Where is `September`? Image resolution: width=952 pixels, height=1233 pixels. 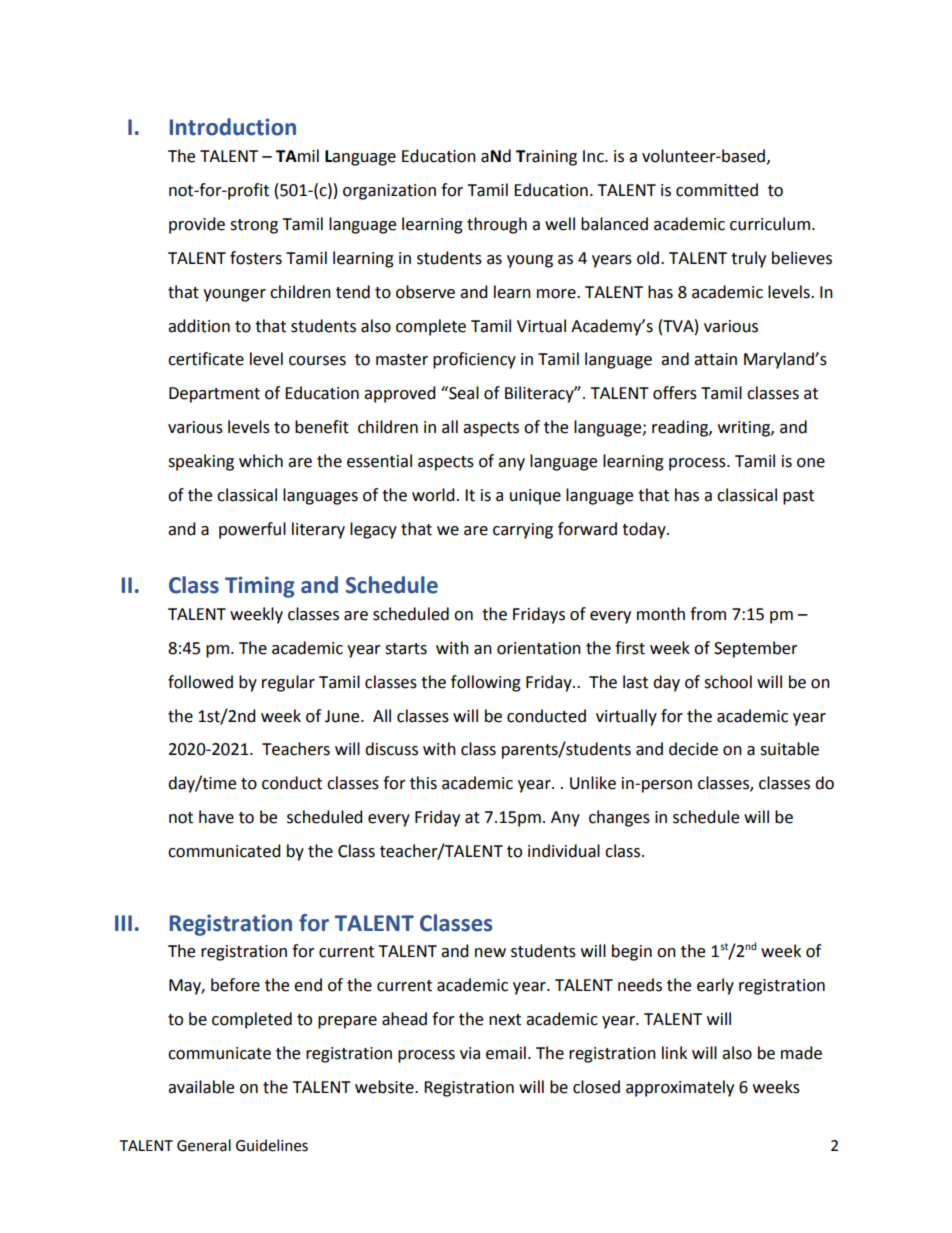 September is located at coordinates (756, 649).
